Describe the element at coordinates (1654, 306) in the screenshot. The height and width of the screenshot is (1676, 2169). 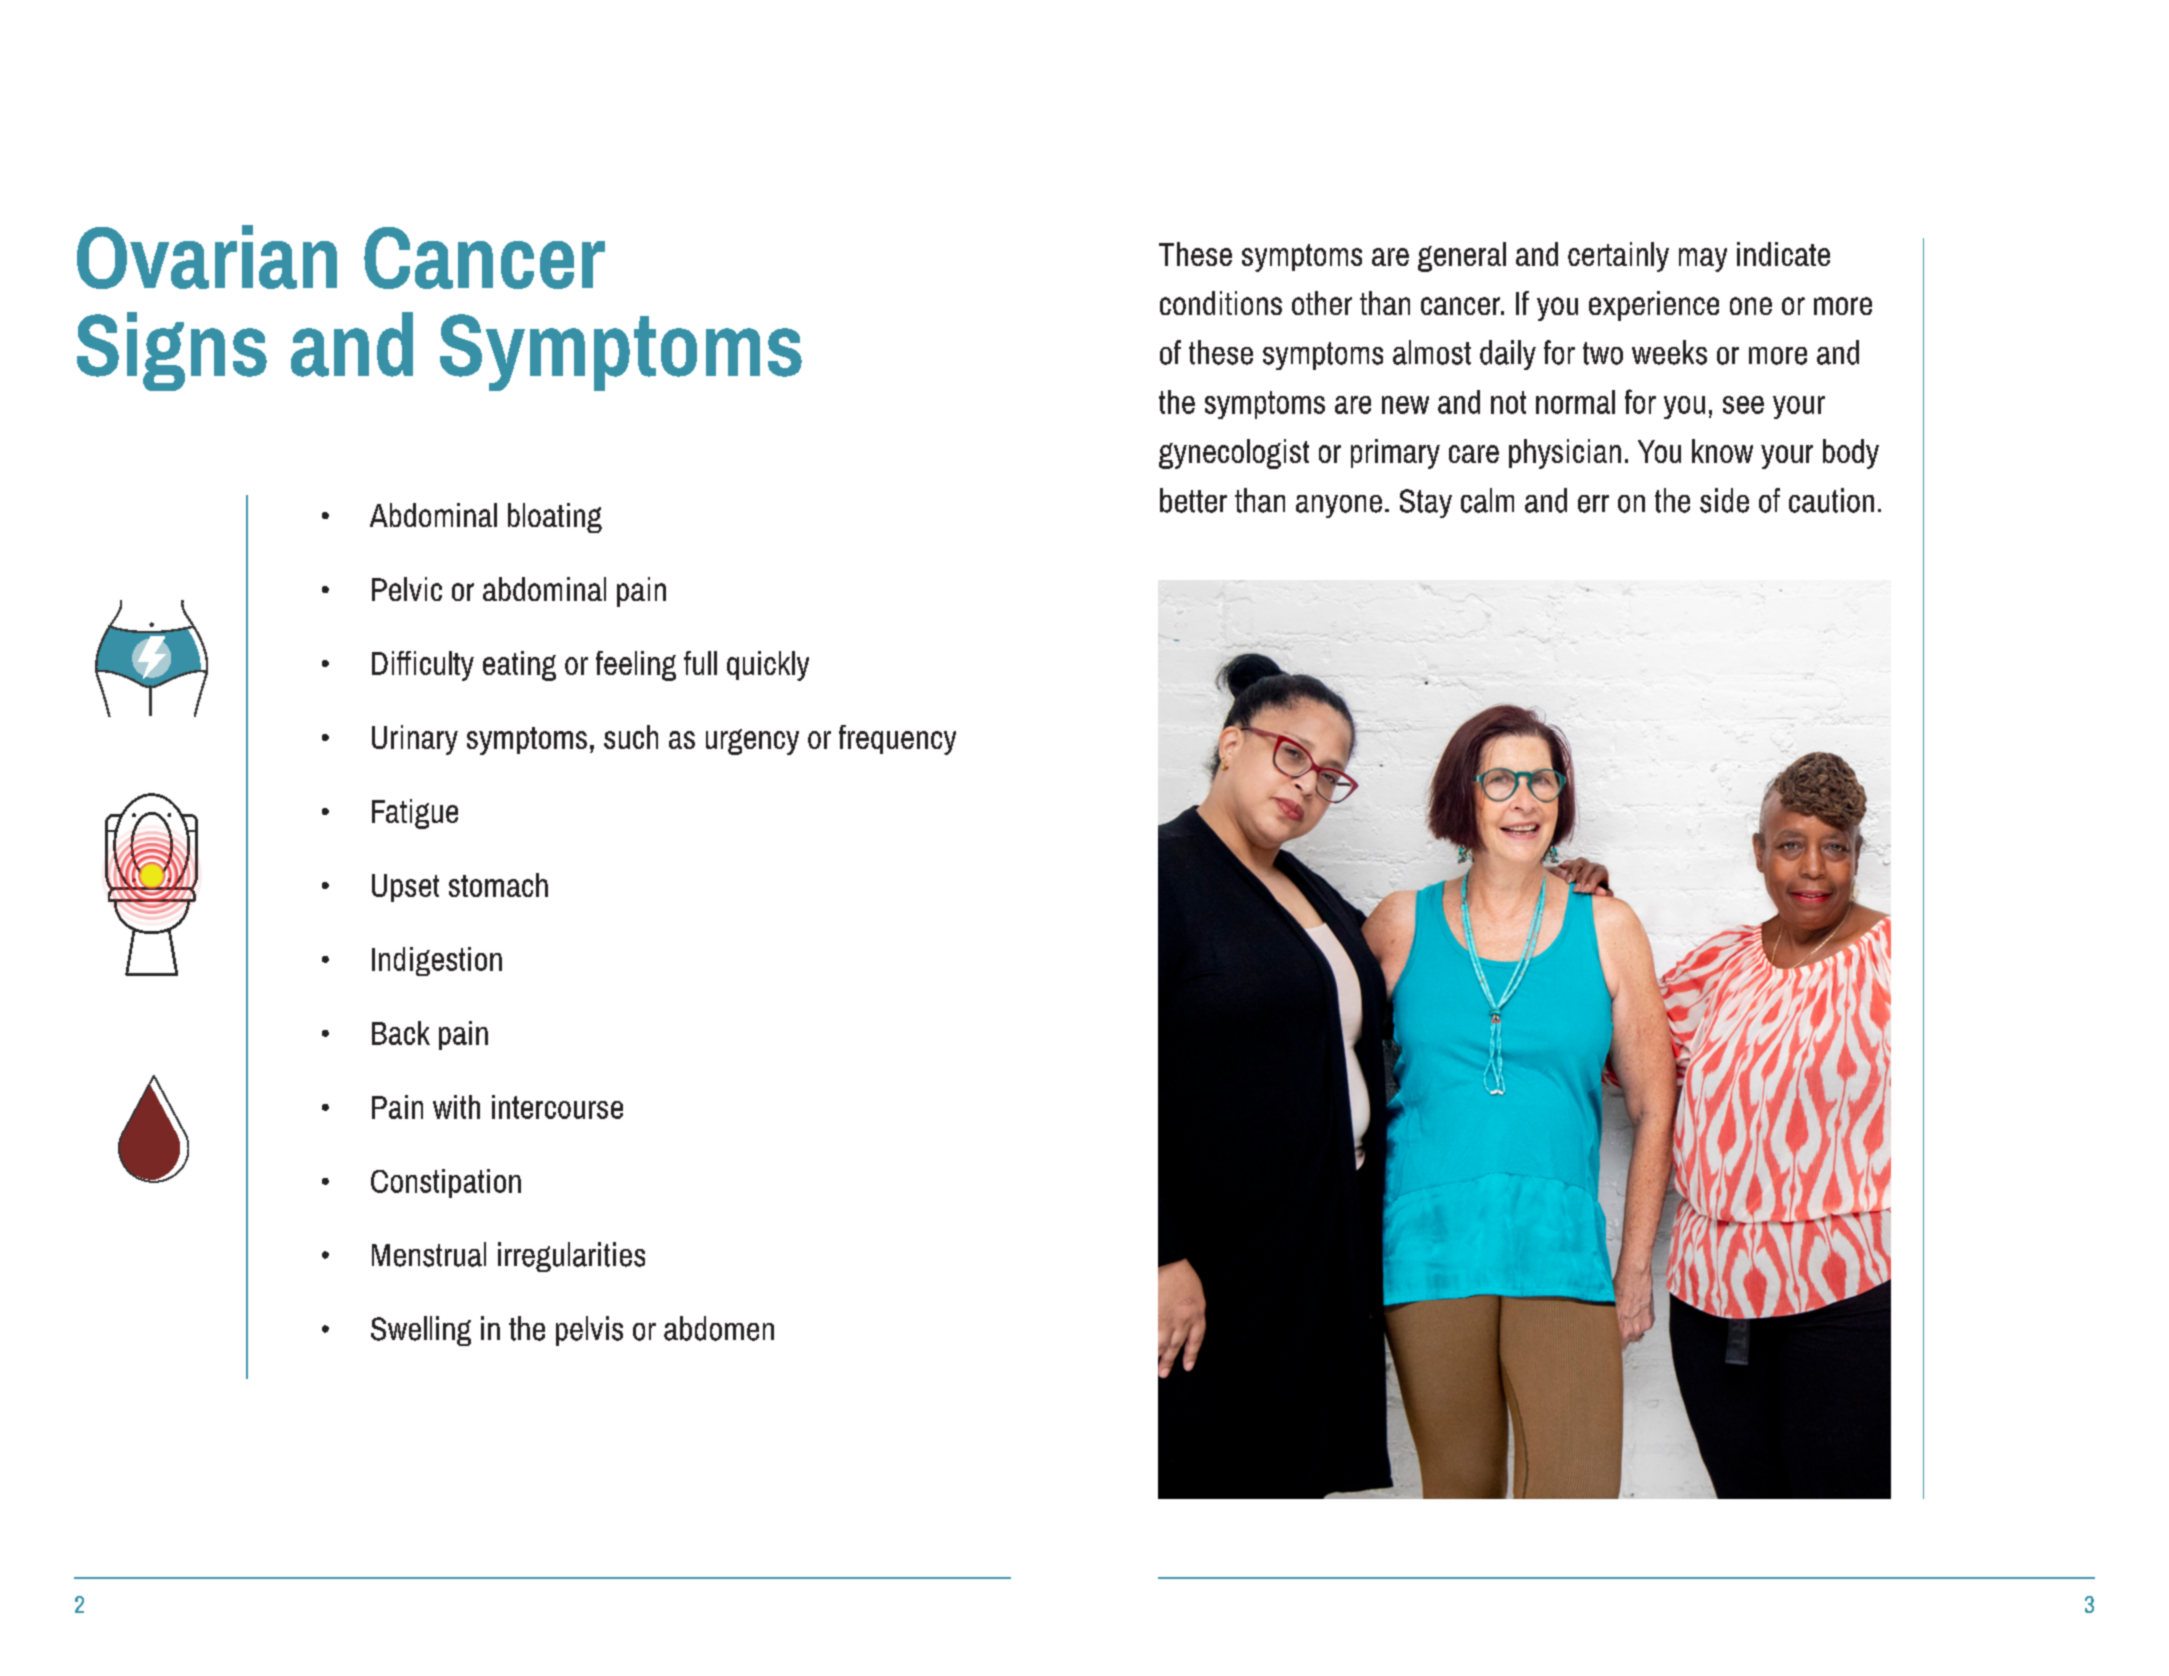
I see `experience` at that location.
